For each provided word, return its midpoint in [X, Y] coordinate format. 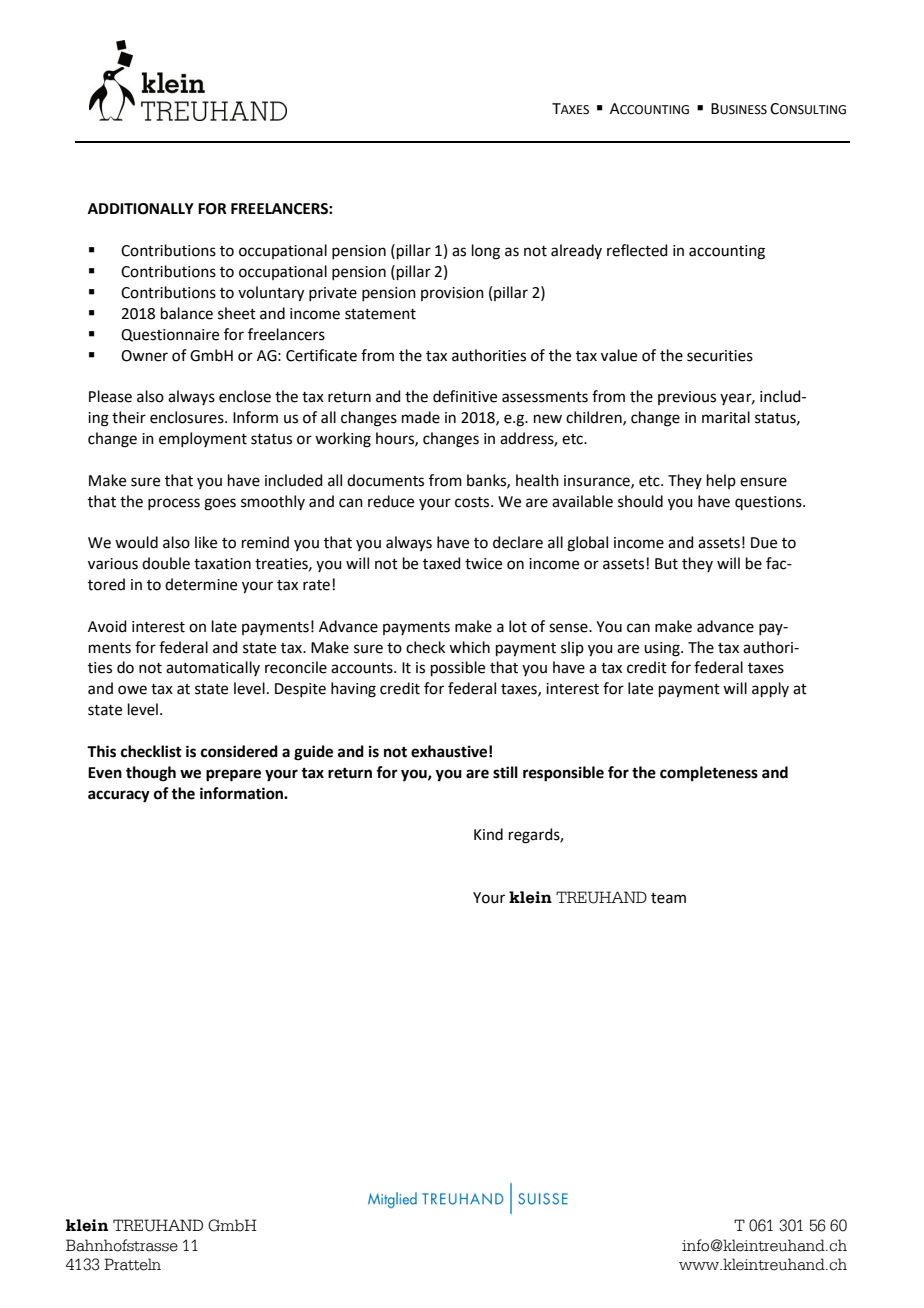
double [166, 563]
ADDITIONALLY [141, 209]
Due [764, 543]
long [486, 252]
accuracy [119, 796]
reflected [637, 250]
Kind [488, 834]
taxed [442, 563]
